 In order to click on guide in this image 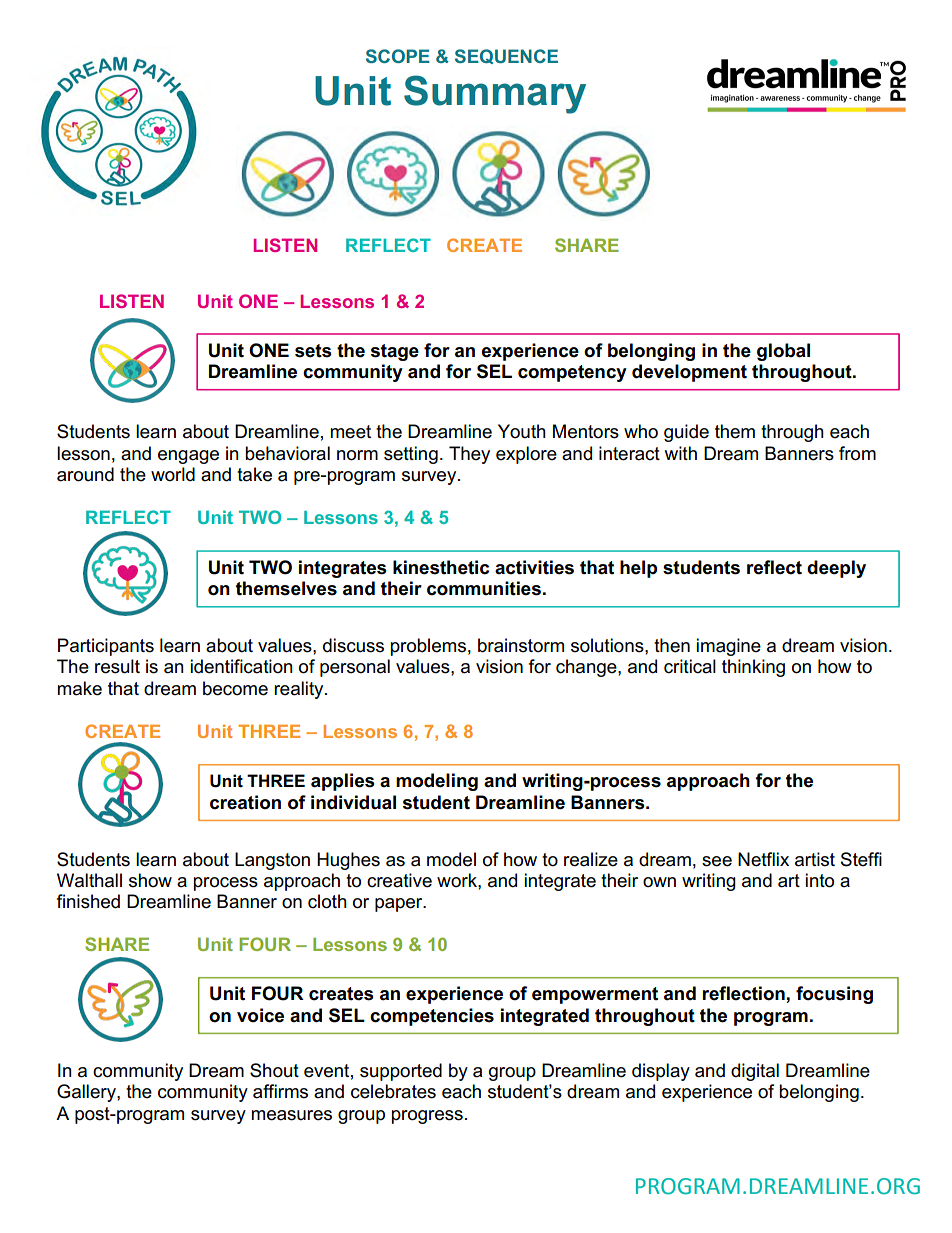, I will do `click(686, 433)`.
